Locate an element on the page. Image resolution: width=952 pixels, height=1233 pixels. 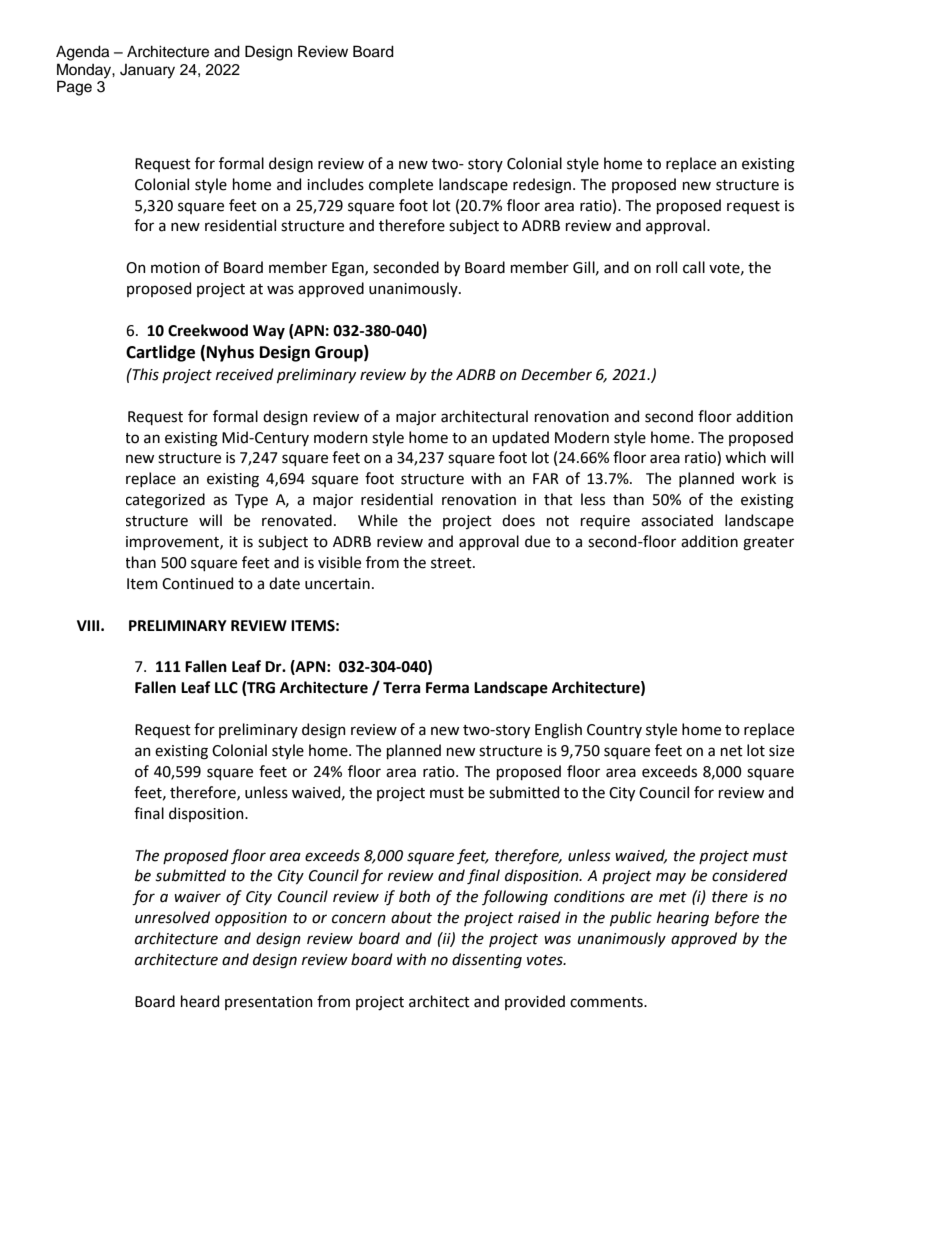
LLC is located at coordinates (226, 688).
